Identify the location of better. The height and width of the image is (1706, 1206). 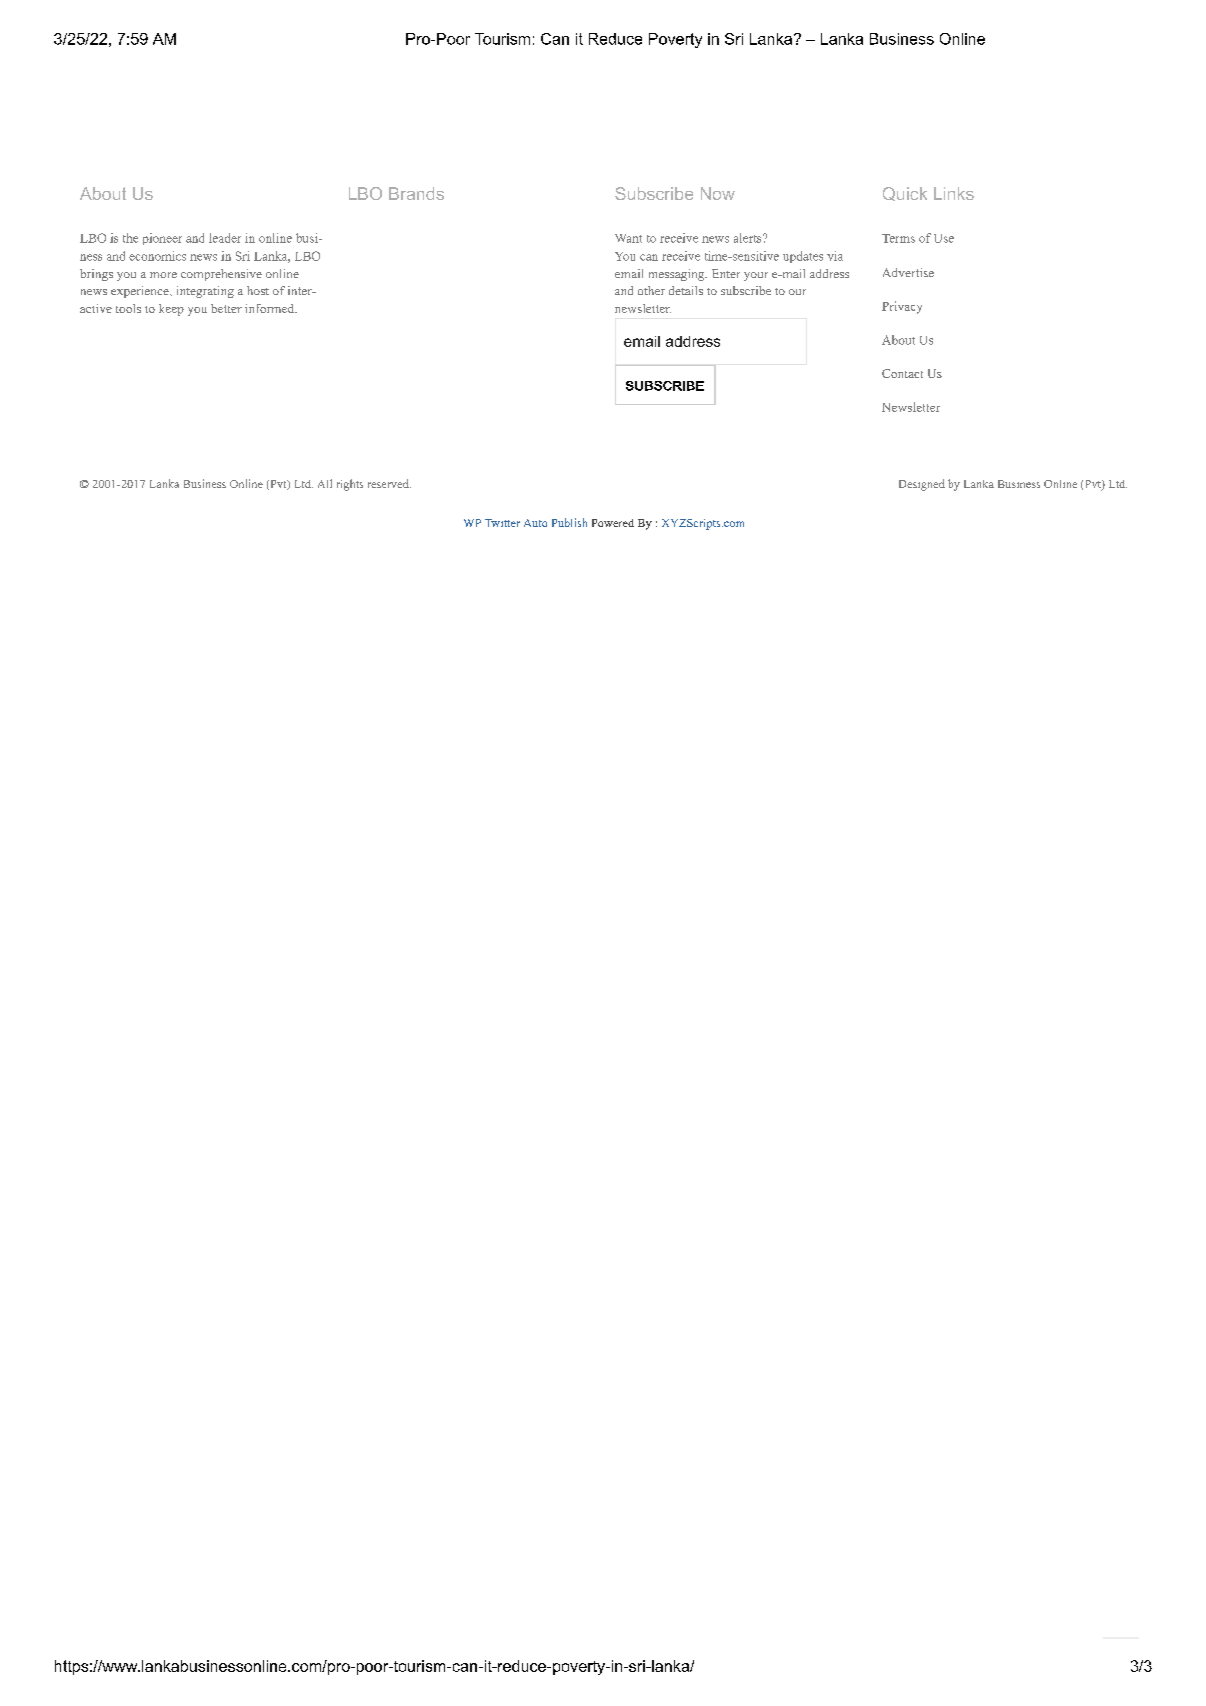
(226, 308).
